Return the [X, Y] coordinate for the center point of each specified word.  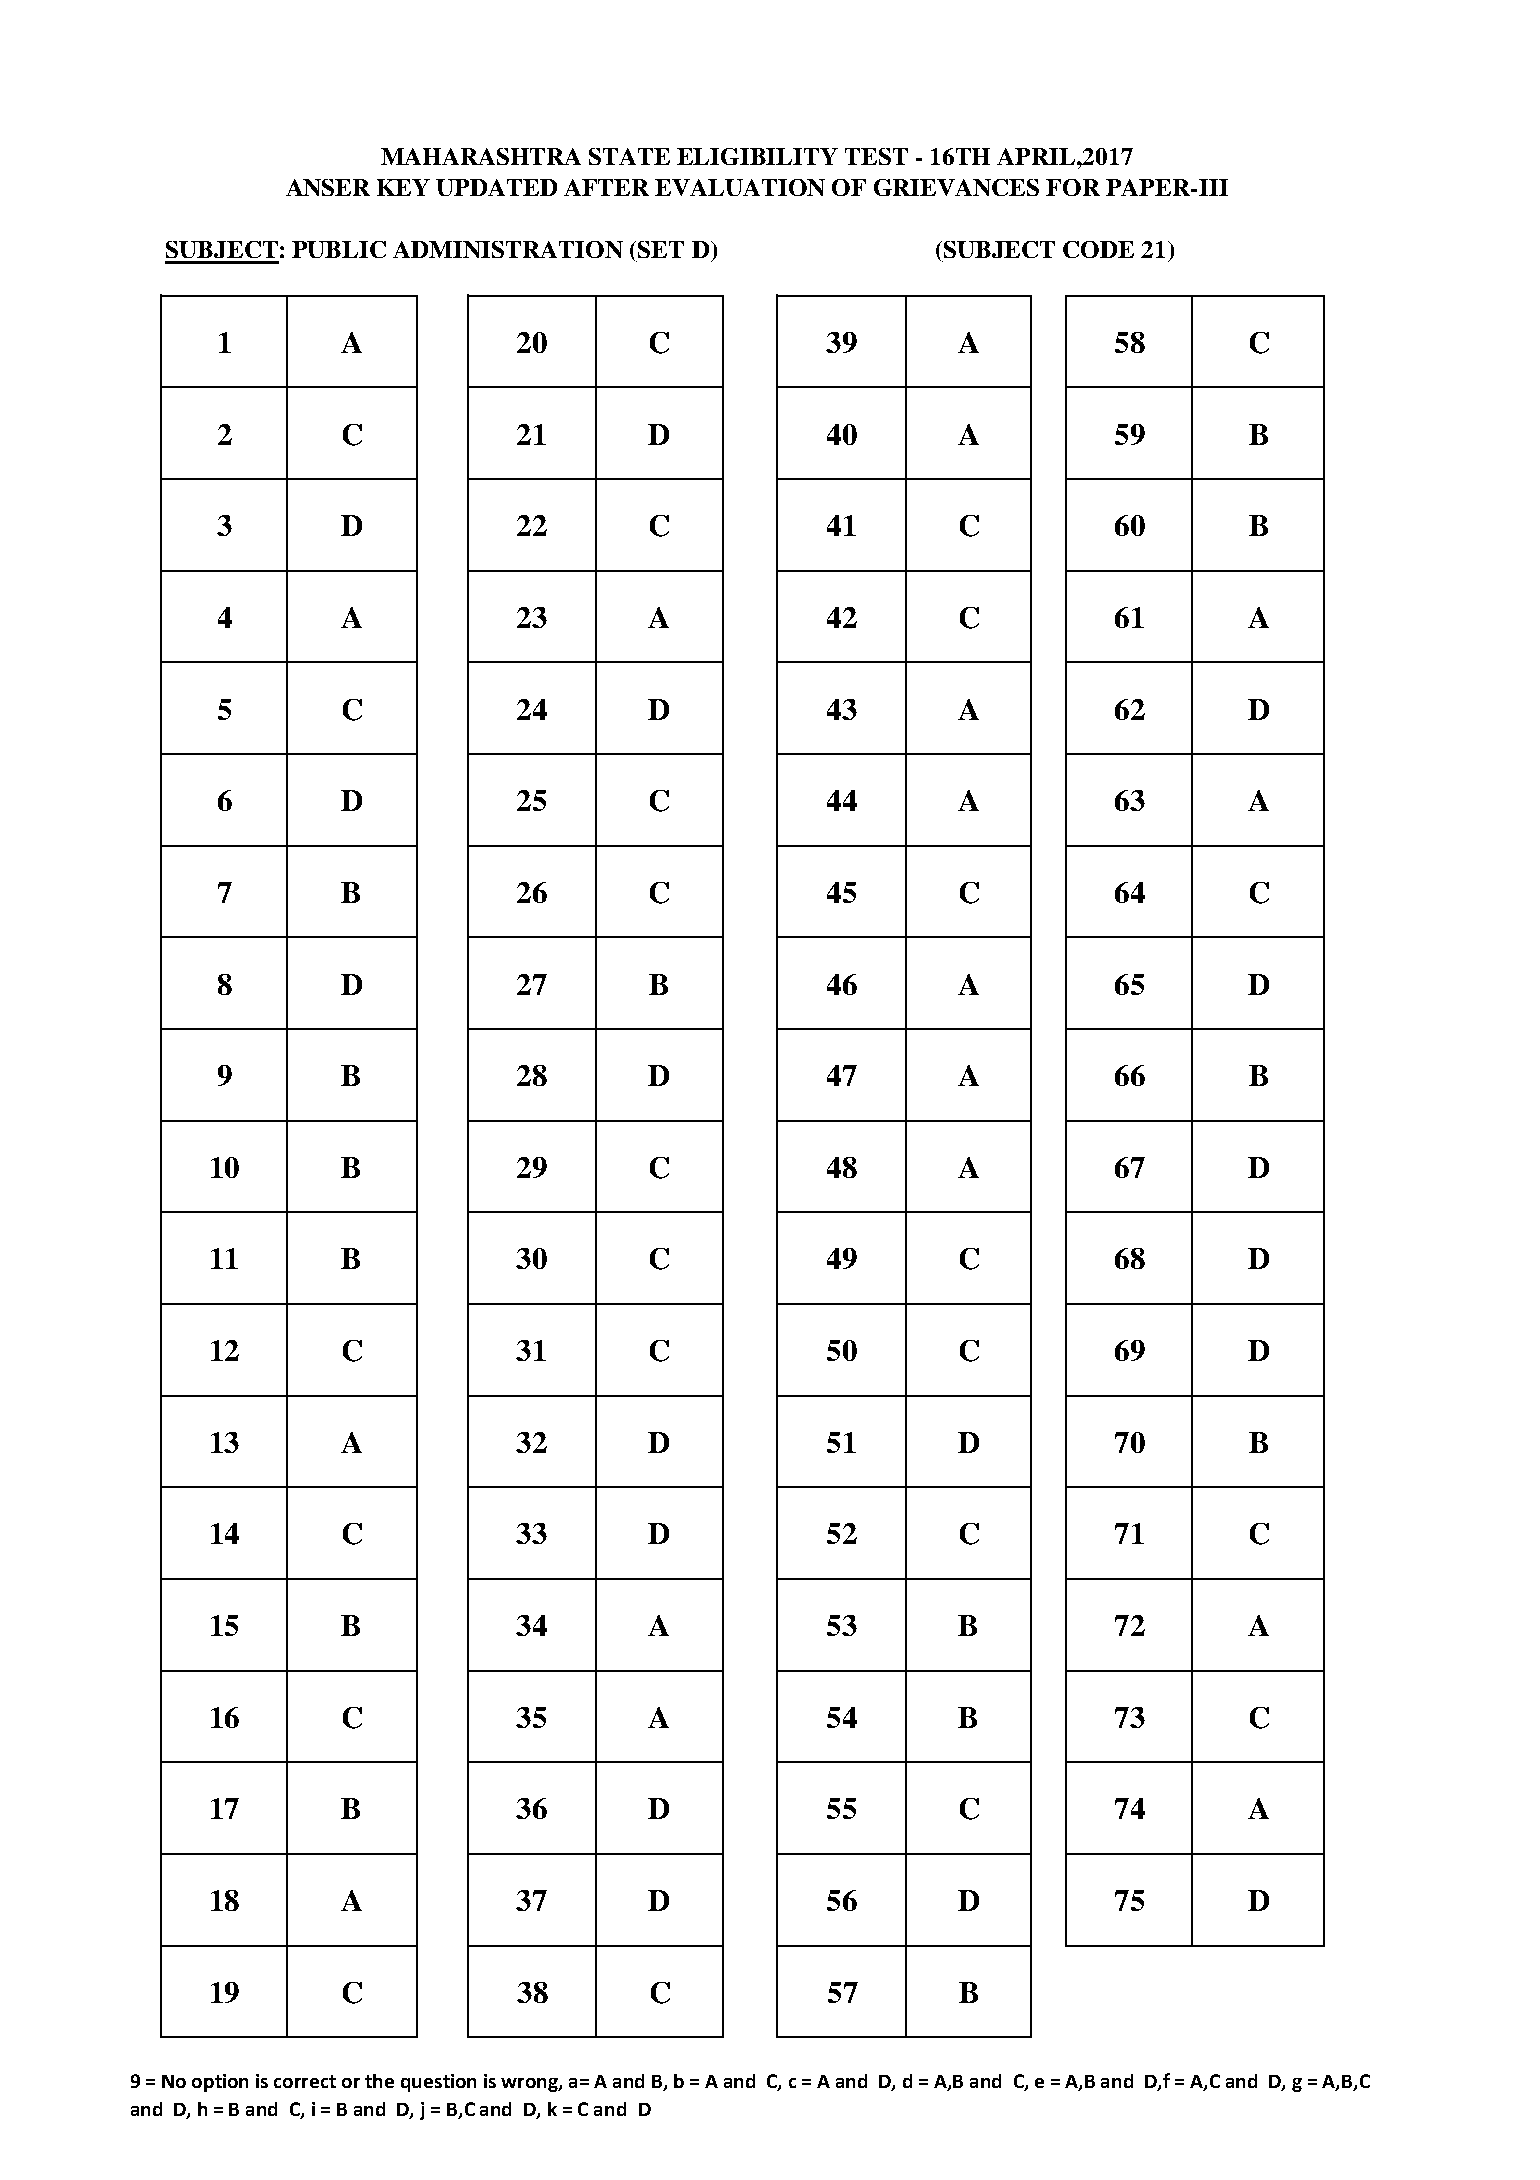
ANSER [328, 187]
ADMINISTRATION [508, 249]
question [438, 2083]
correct [305, 2081]
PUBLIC [339, 249]
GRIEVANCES [956, 187]
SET [661, 249]
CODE [1098, 249]
